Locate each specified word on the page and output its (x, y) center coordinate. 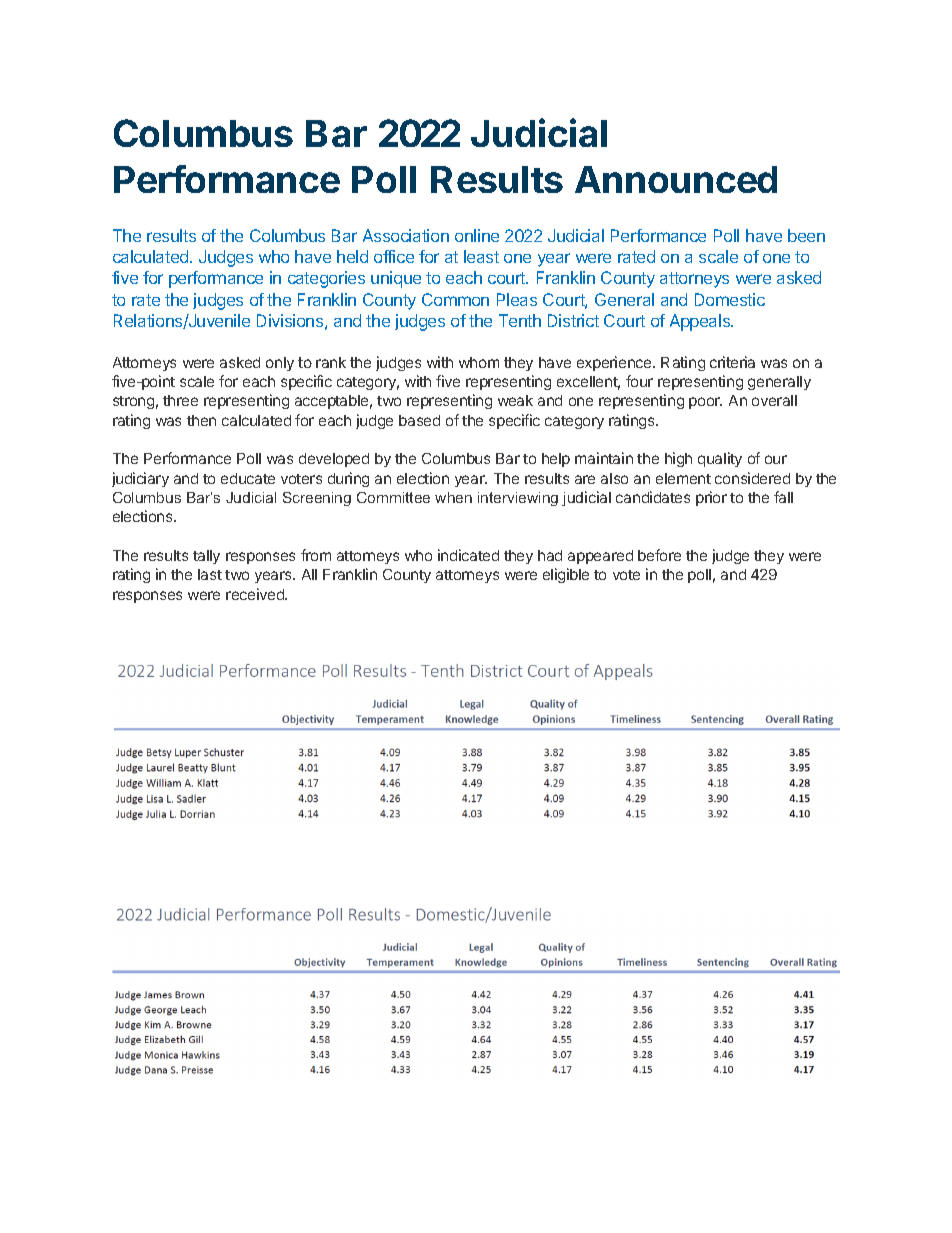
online (477, 235)
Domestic (730, 299)
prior (711, 498)
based (419, 420)
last (210, 574)
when (453, 497)
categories (326, 279)
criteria (732, 362)
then (201, 420)
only (280, 364)
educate (248, 478)
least (481, 256)
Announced (676, 179)
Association (406, 235)
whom (479, 362)
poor (705, 403)
